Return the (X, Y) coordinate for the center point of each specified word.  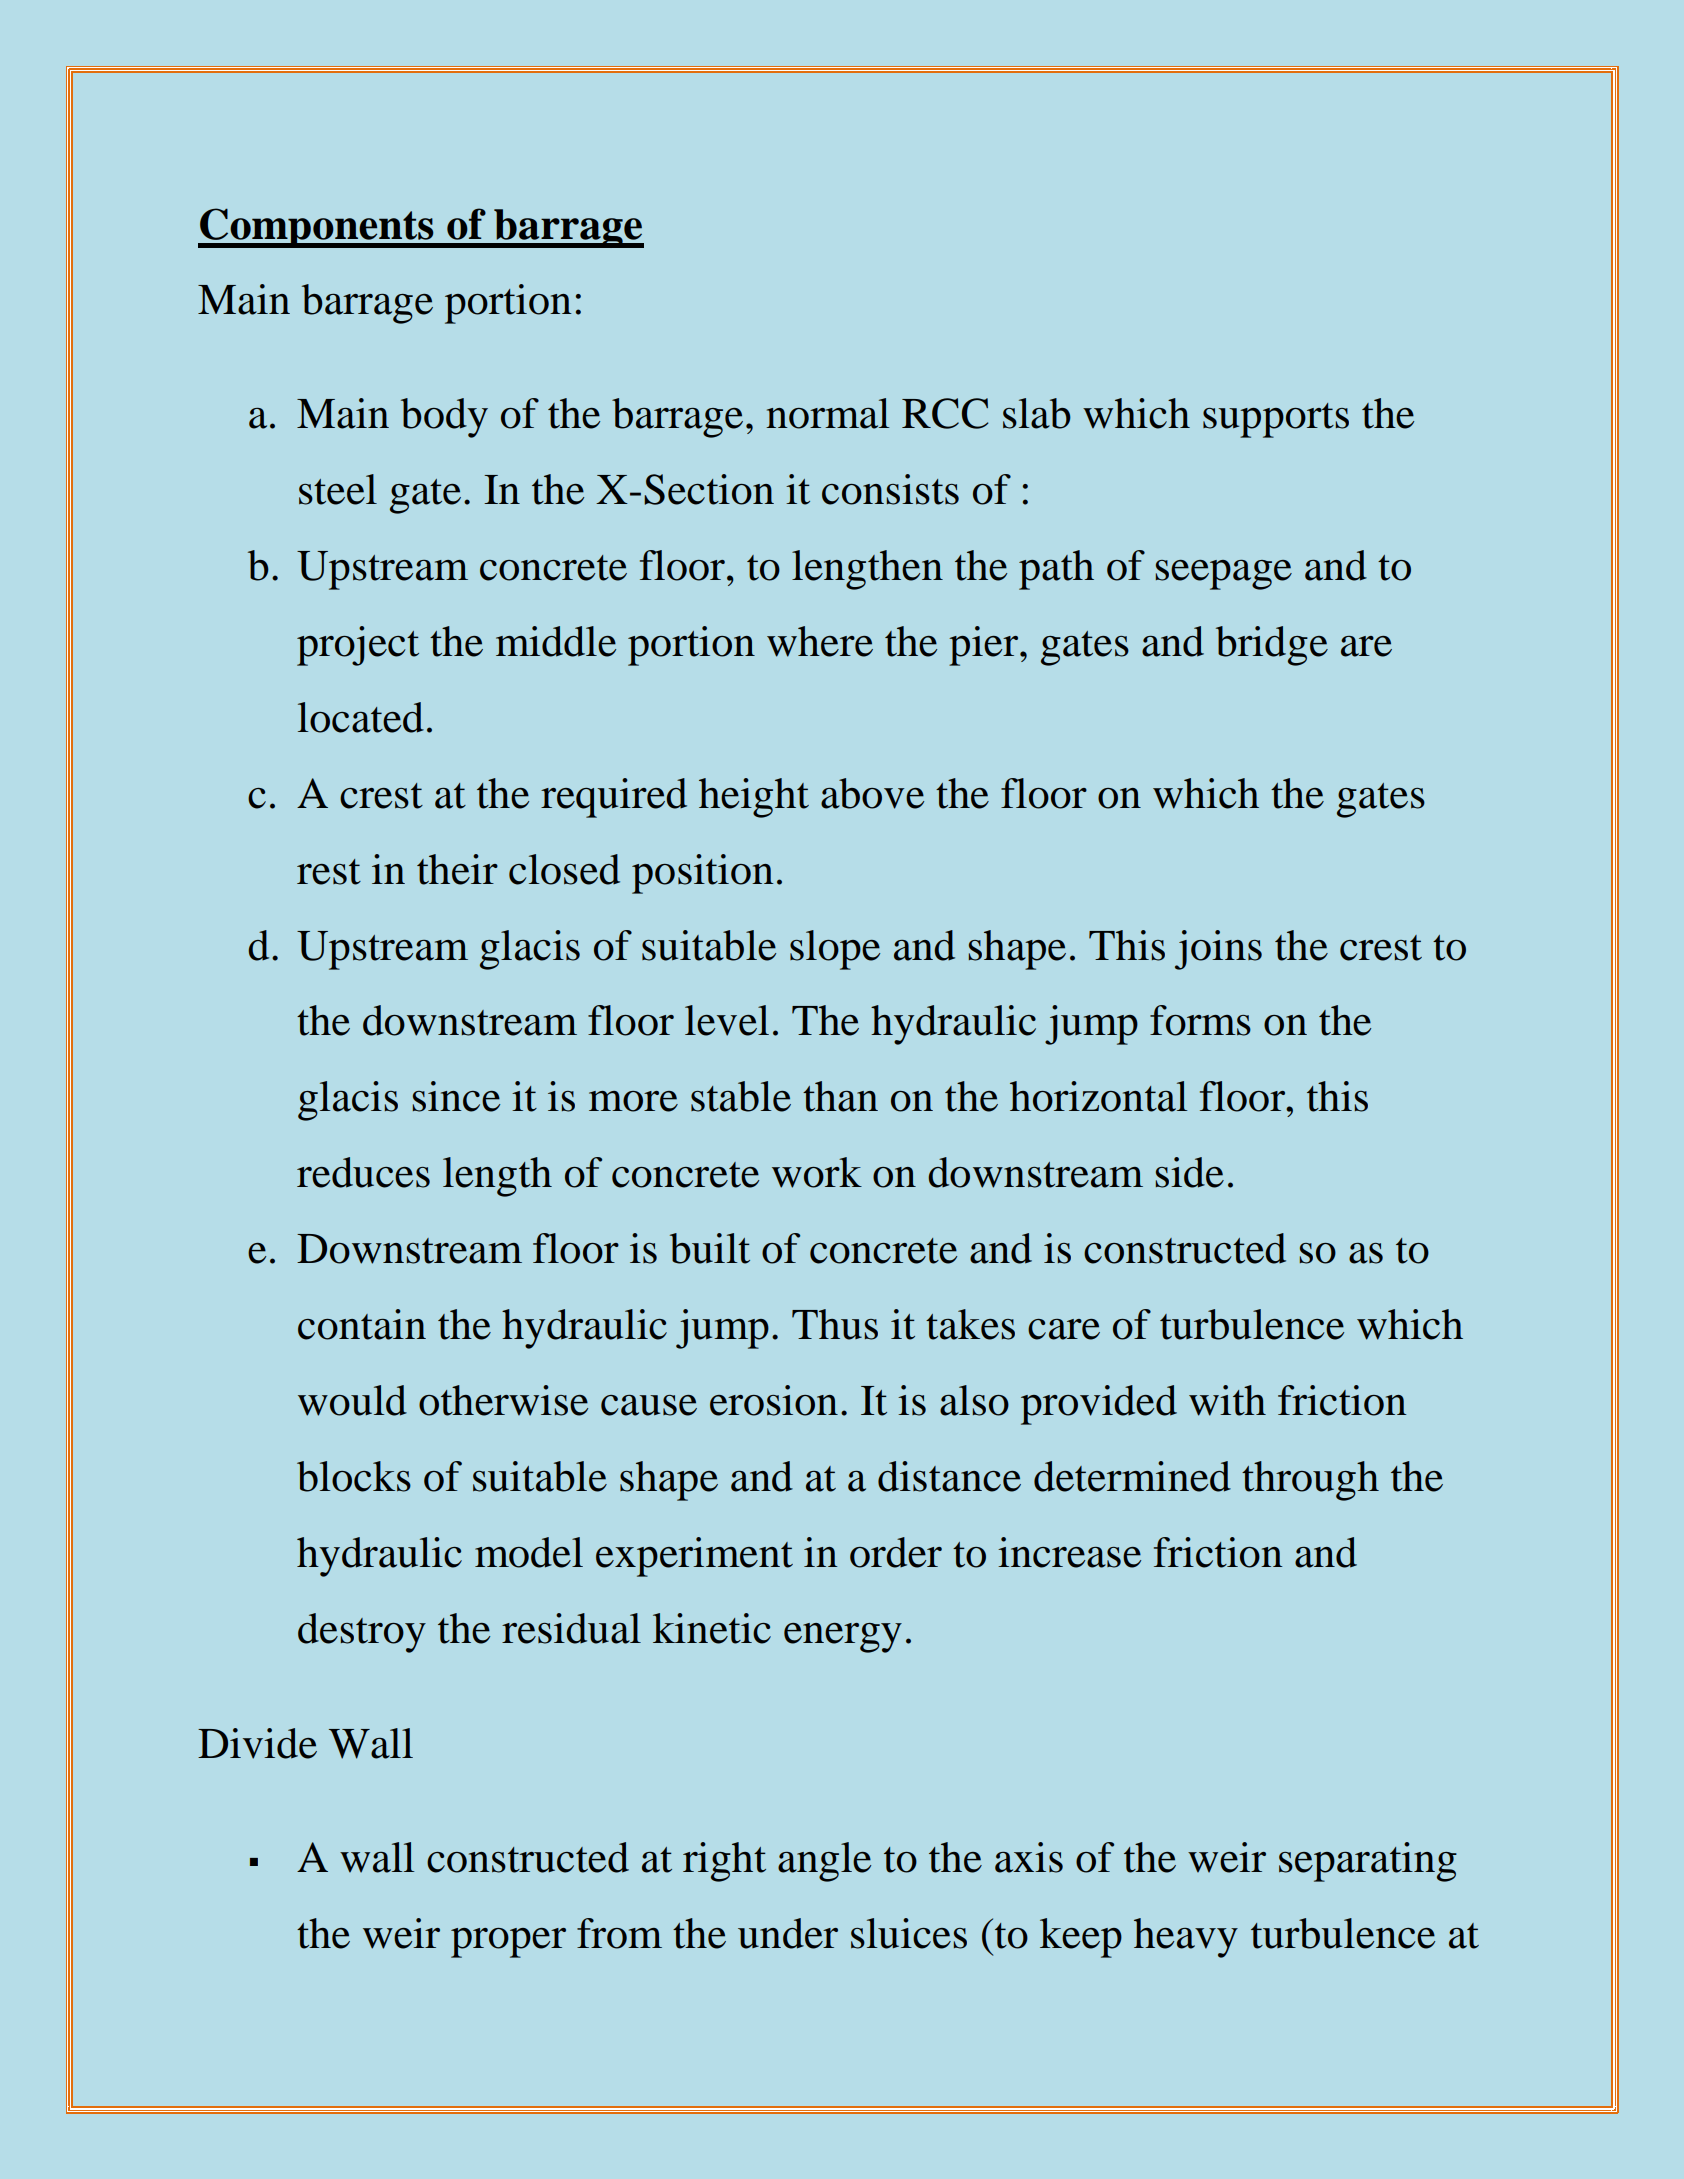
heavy (1186, 1938)
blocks (354, 1476)
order (896, 1552)
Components (317, 228)
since (456, 1096)
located (361, 717)
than (840, 1096)
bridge (1272, 646)
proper (508, 1943)
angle (824, 1862)
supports (1276, 420)
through (1310, 1481)
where (820, 641)
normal (827, 413)
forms (1200, 1020)
